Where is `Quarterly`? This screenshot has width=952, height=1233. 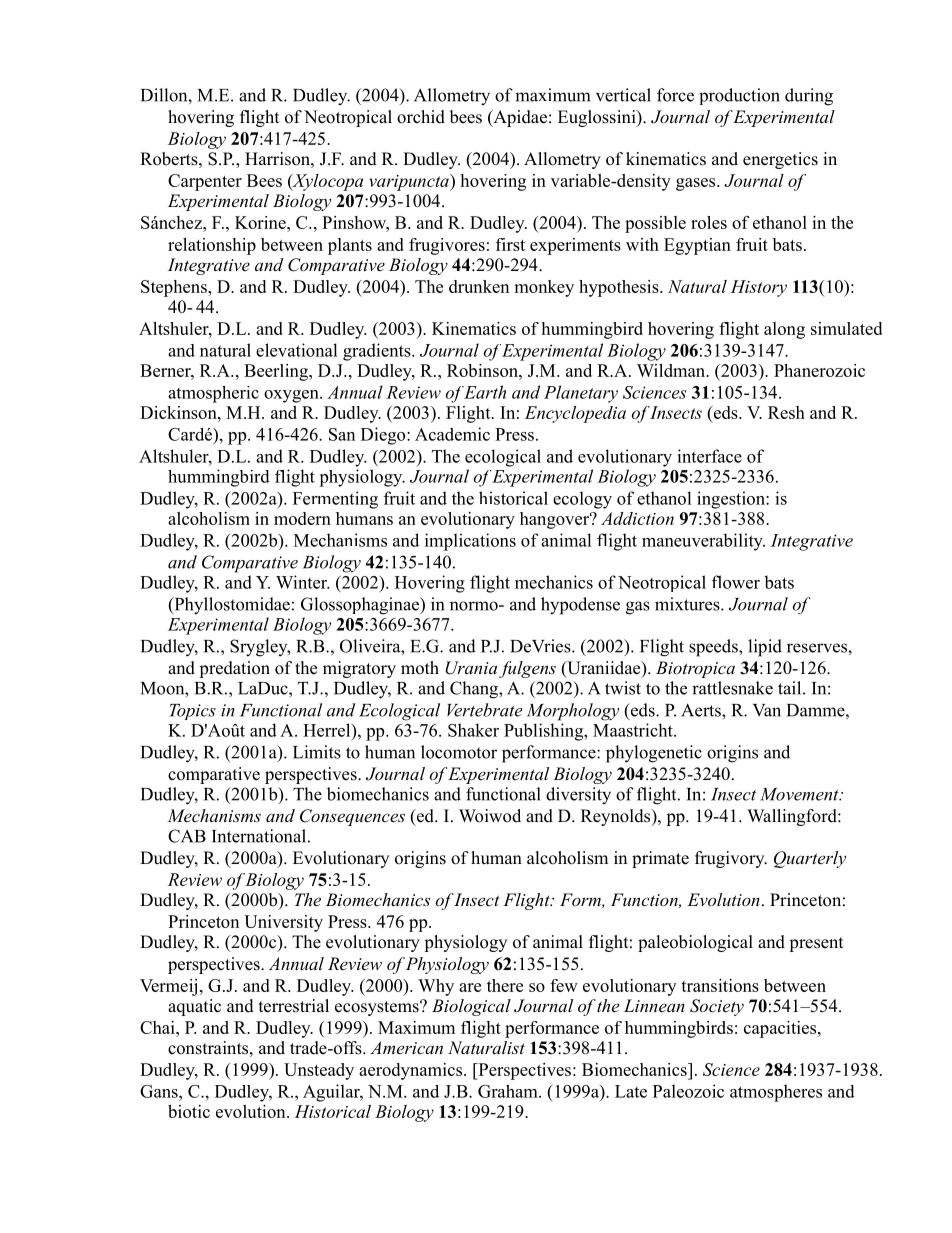
Quarterly is located at coordinates (810, 859).
